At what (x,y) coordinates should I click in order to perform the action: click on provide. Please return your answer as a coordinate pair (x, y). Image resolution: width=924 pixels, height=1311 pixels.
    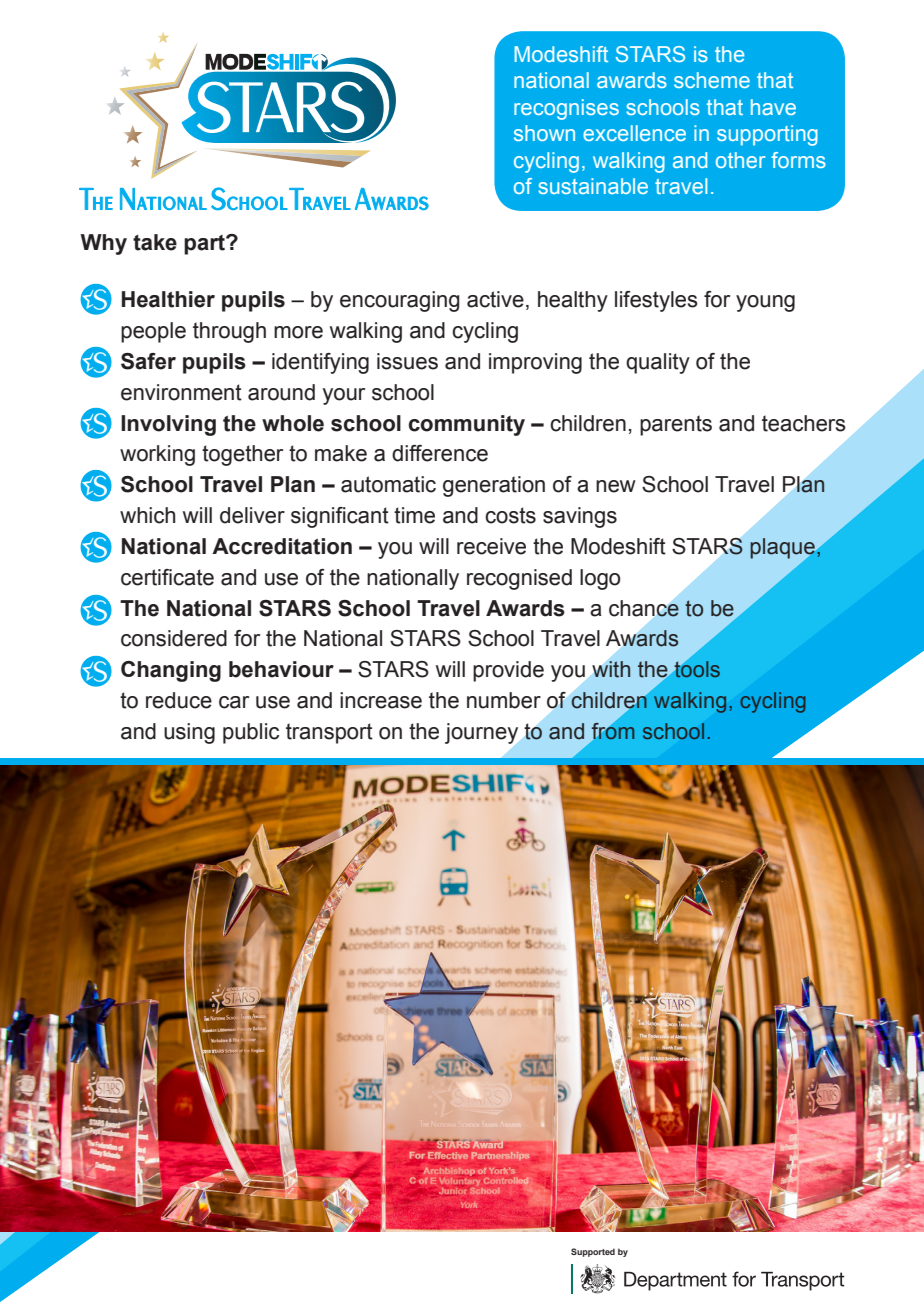
    Looking at the image, I should click on (508, 671).
